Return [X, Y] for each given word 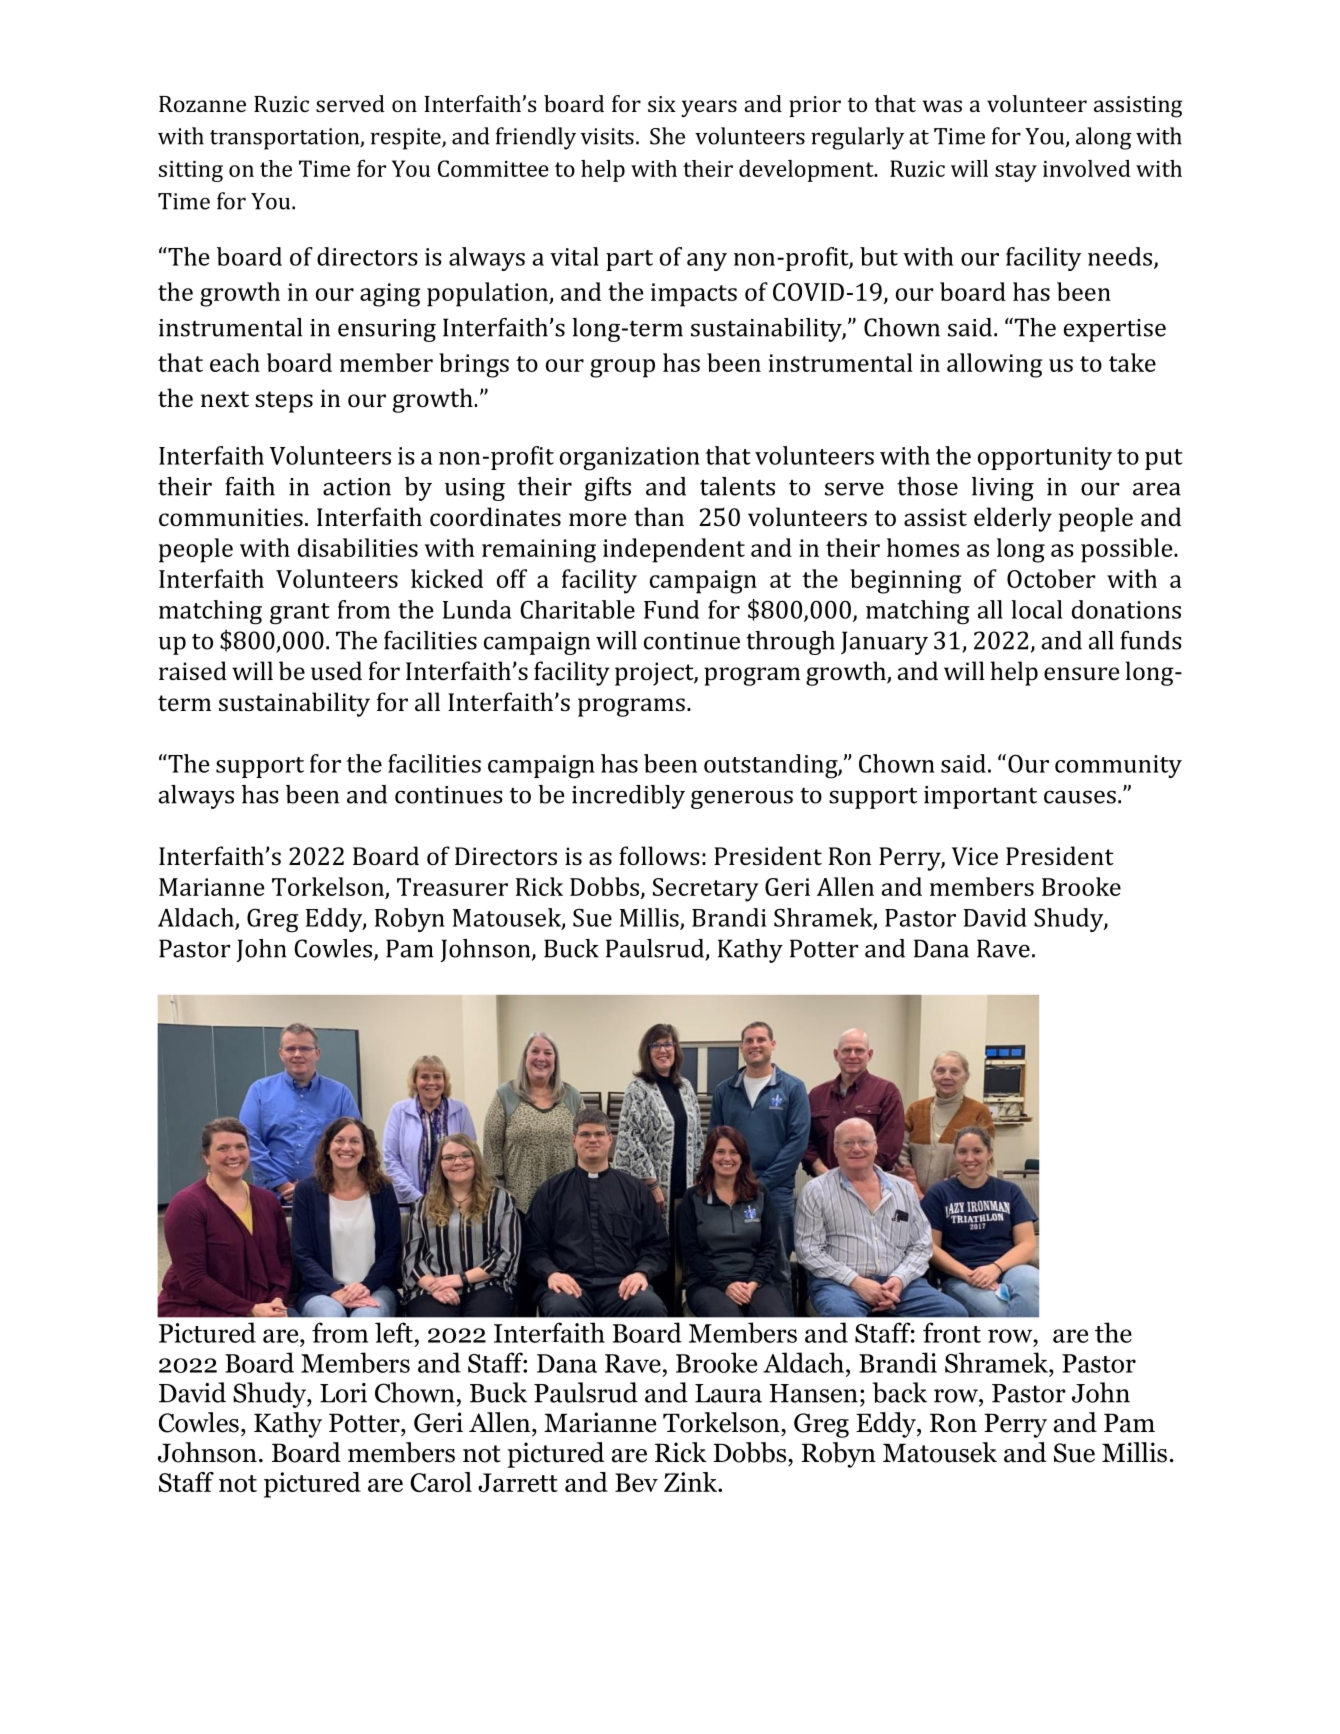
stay [1016, 172]
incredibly [628, 797]
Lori [343, 1393]
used [336, 670]
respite [407, 139]
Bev [636, 1482]
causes [1080, 797]
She [667, 136]
